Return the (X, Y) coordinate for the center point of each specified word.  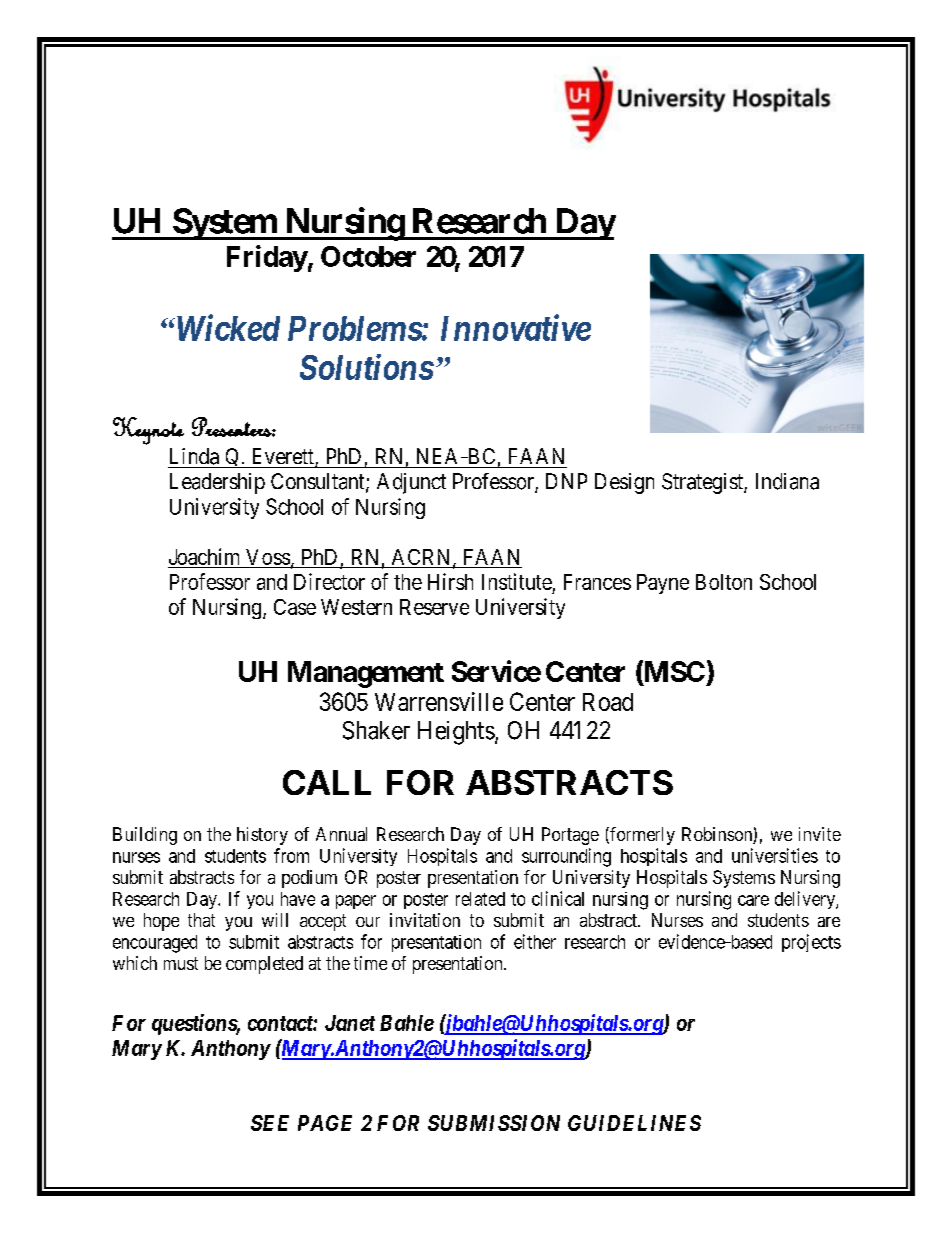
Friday (267, 258)
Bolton (724, 582)
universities (775, 855)
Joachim (204, 556)
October (368, 256)
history (262, 836)
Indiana (787, 481)
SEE (270, 1123)
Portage (570, 836)
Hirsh (450, 581)
